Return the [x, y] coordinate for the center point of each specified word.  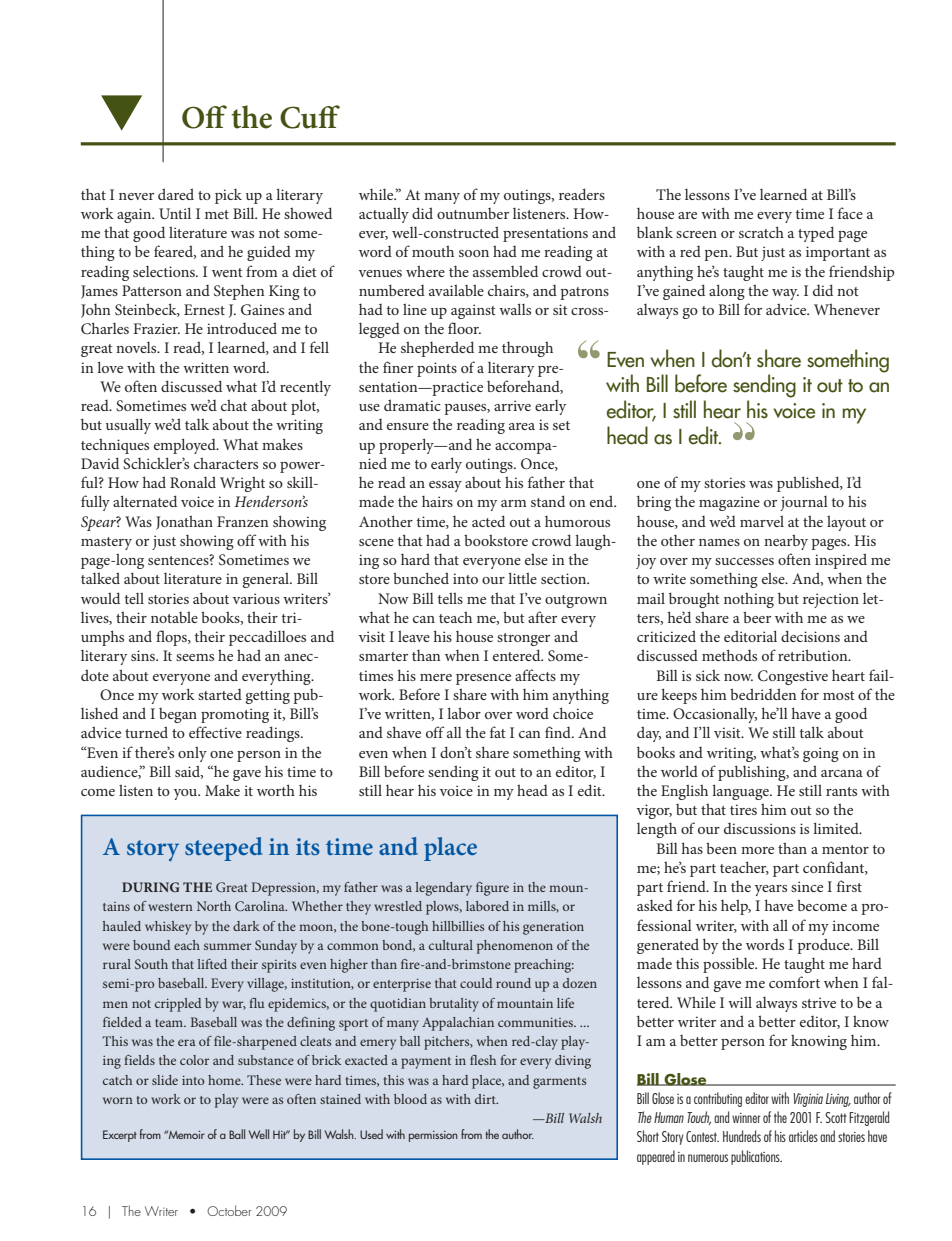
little [522, 578]
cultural [451, 945]
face [850, 213]
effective [215, 732]
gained [684, 292]
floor [464, 328]
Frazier [157, 328]
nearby [786, 542]
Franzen [243, 521]
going [821, 754]
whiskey [168, 928]
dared [176, 194]
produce [824, 946]
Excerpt [120, 1136]
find [559, 732]
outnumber [473, 213]
